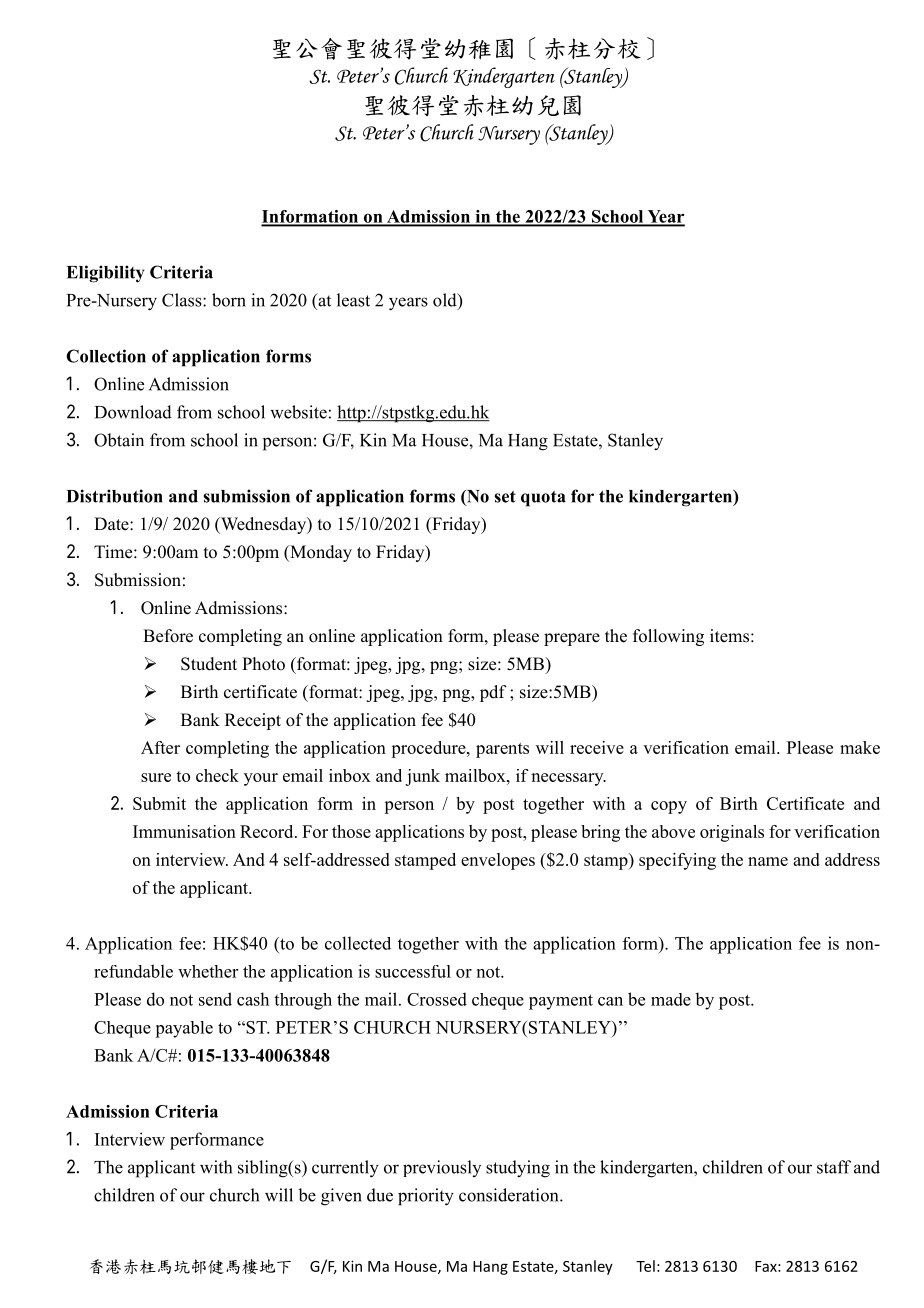 Image resolution: width=924 pixels, height=1308 pixels. Describe the element at coordinates (729, 636) in the screenshot. I see `items` at that location.
